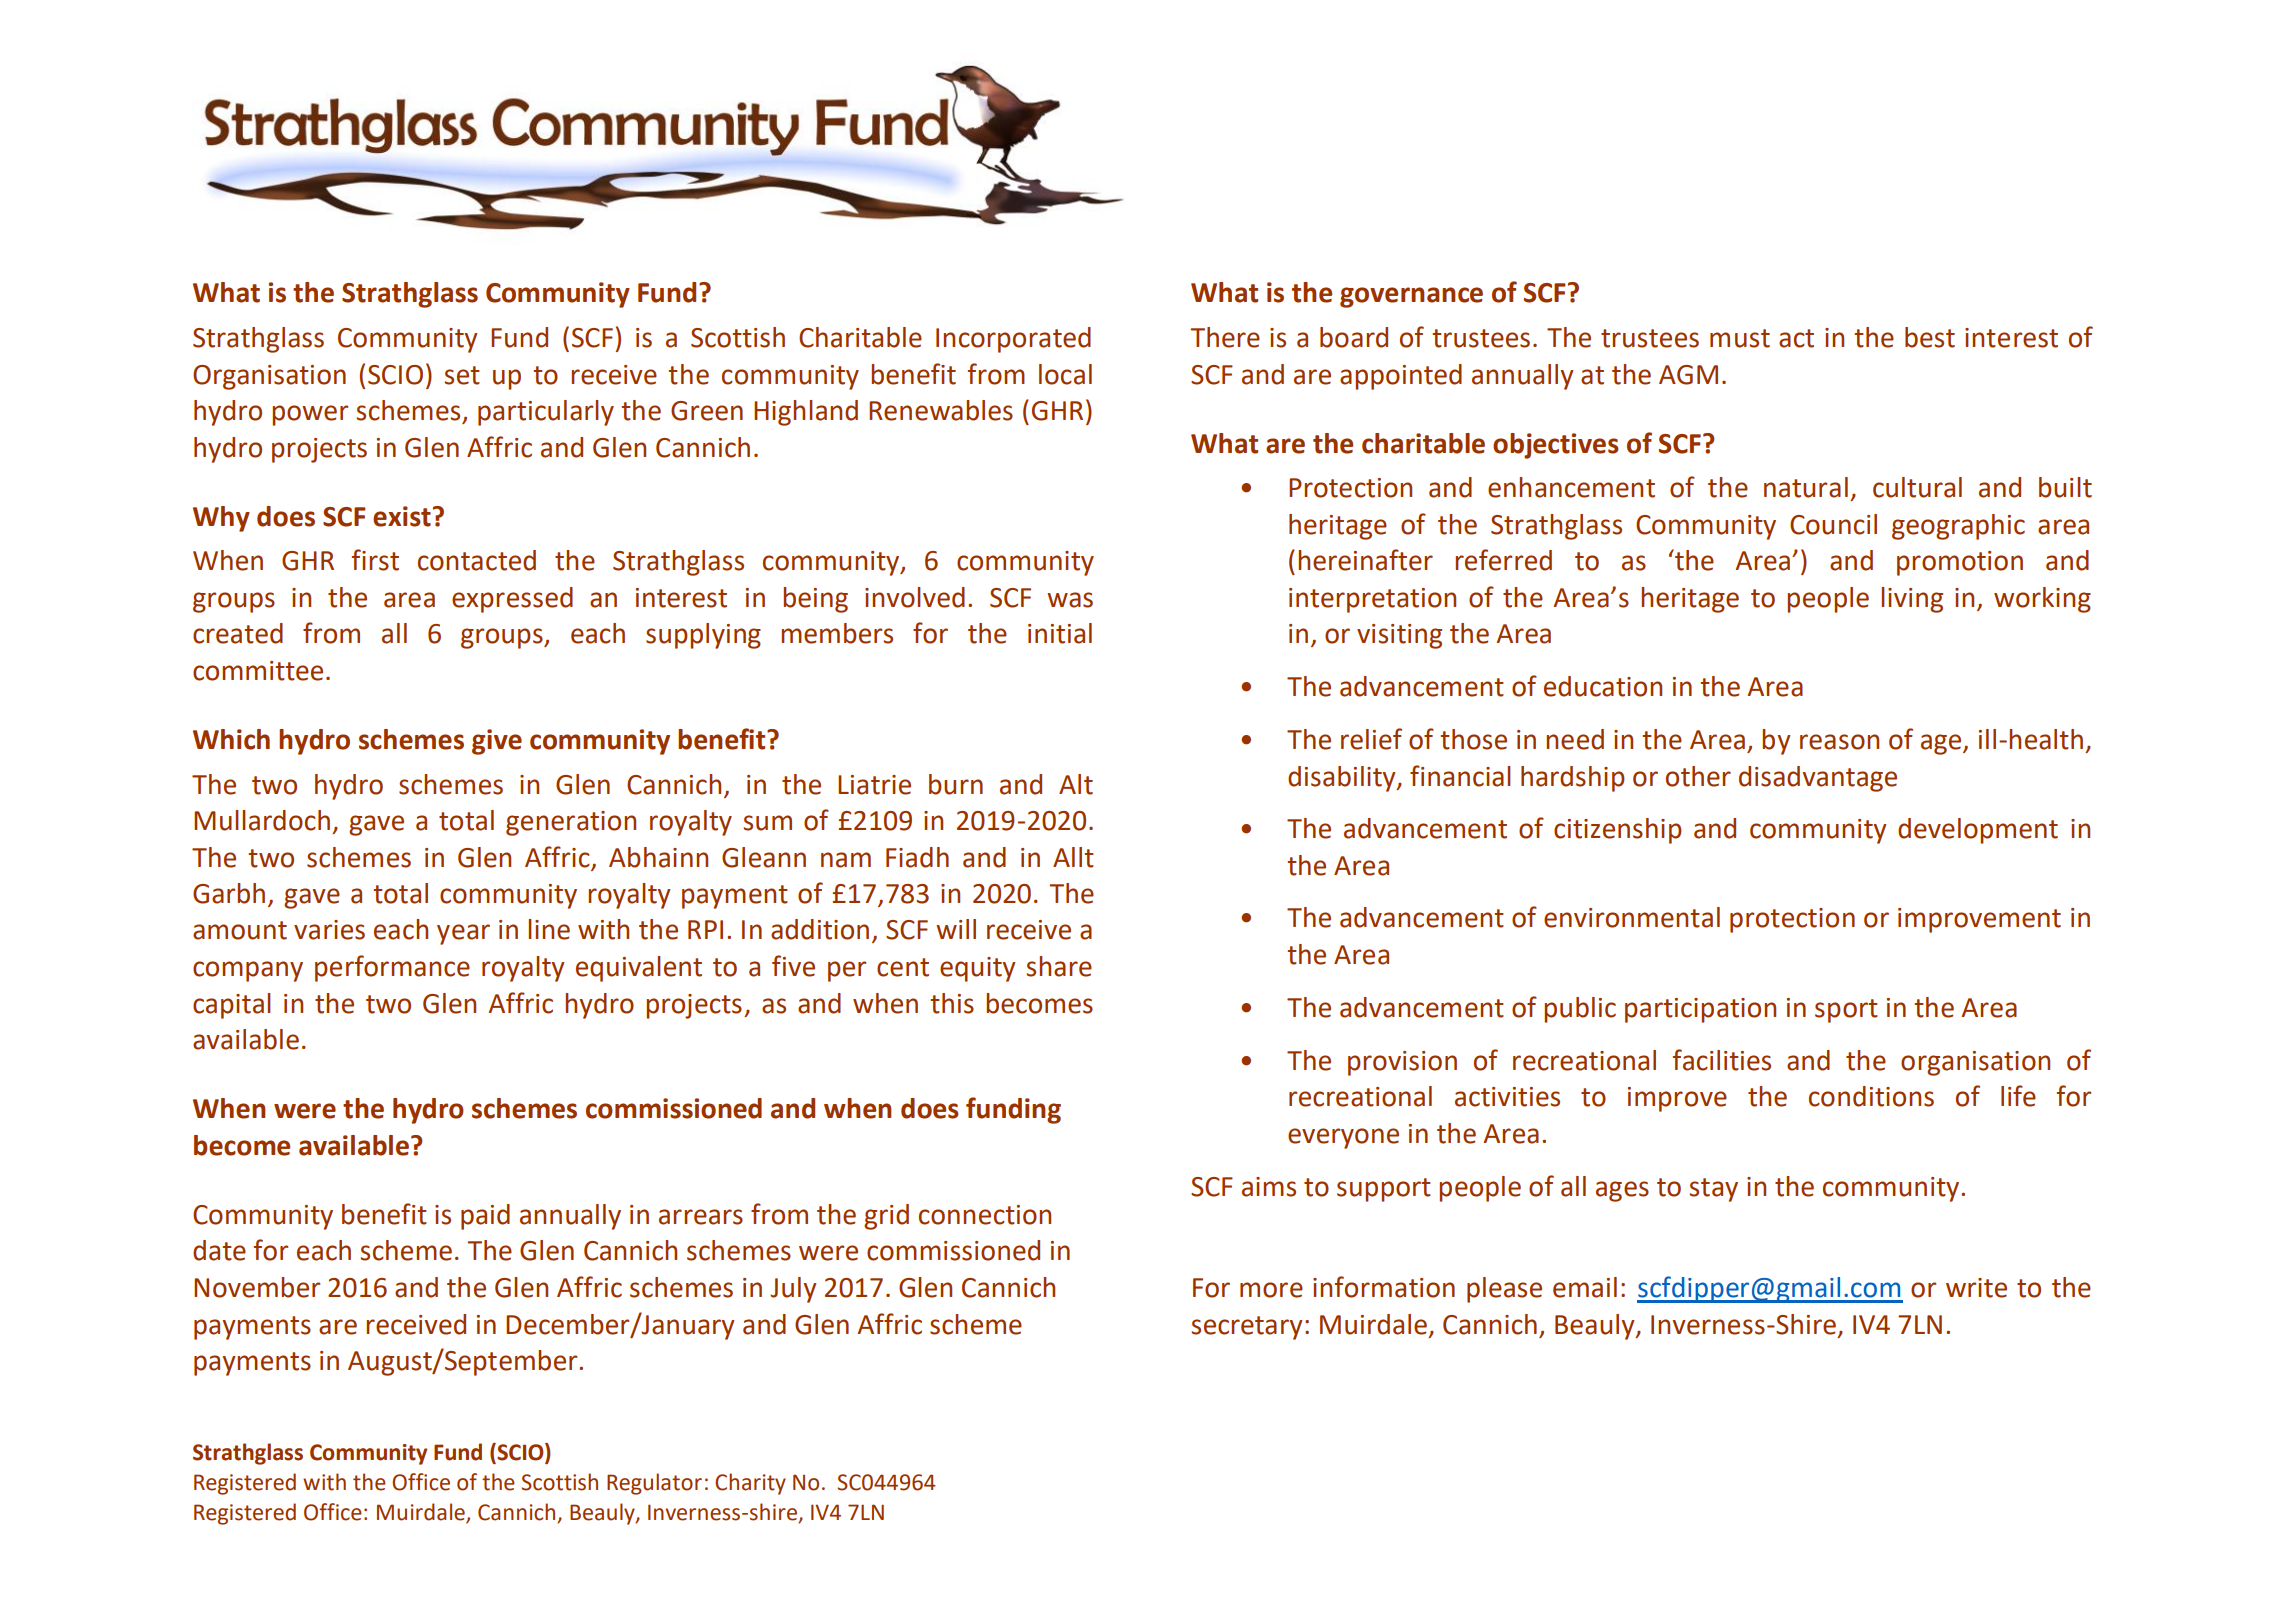 Image resolution: width=2288 pixels, height=1618 pixels. Describe the element at coordinates (462, 375) in the screenshot. I see `set` at that location.
